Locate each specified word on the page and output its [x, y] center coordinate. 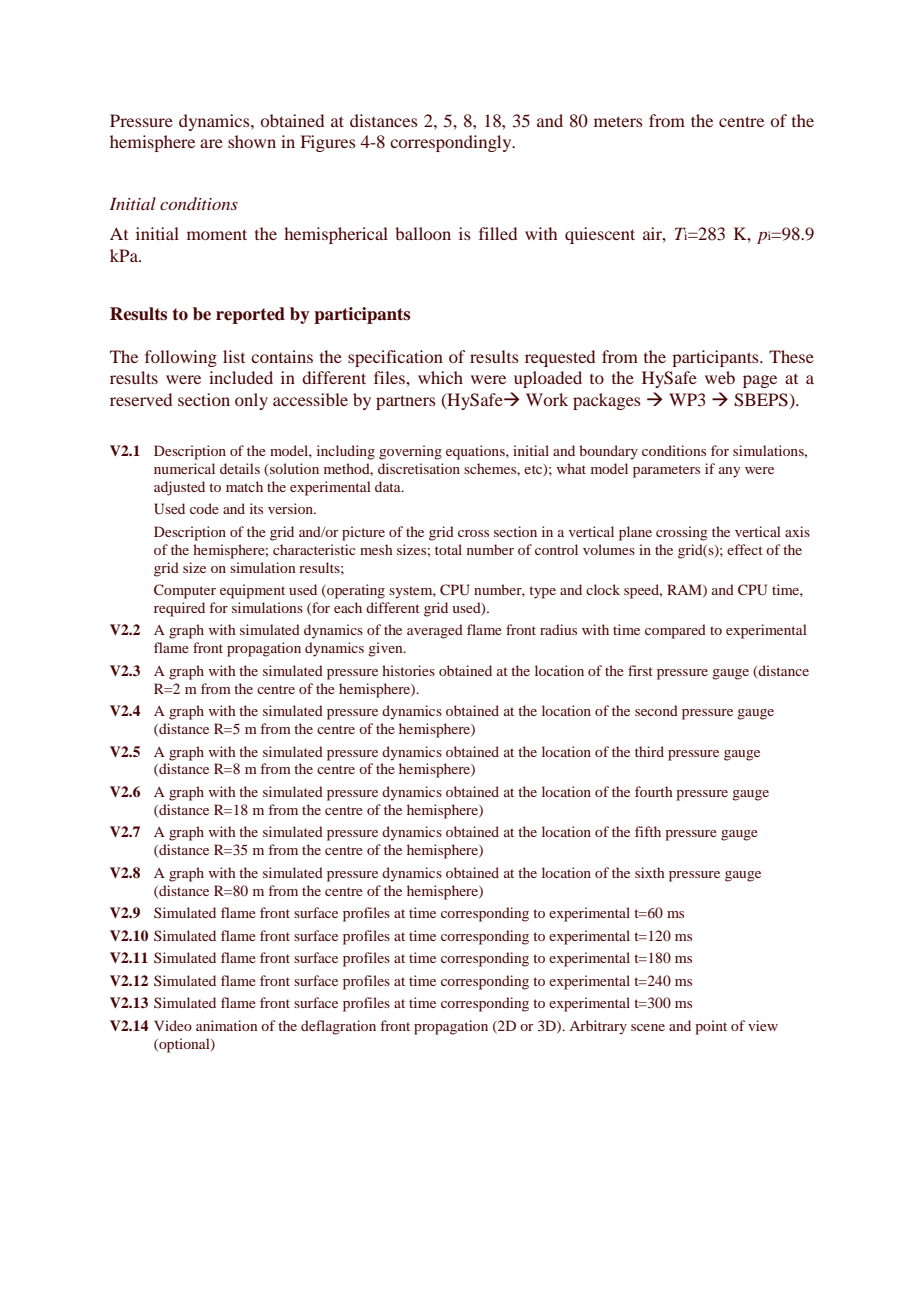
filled [498, 233]
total [448, 549]
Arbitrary [598, 1027]
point [711, 1027]
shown [252, 141]
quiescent [600, 235]
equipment [252, 591]
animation [227, 1025]
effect [745, 549]
